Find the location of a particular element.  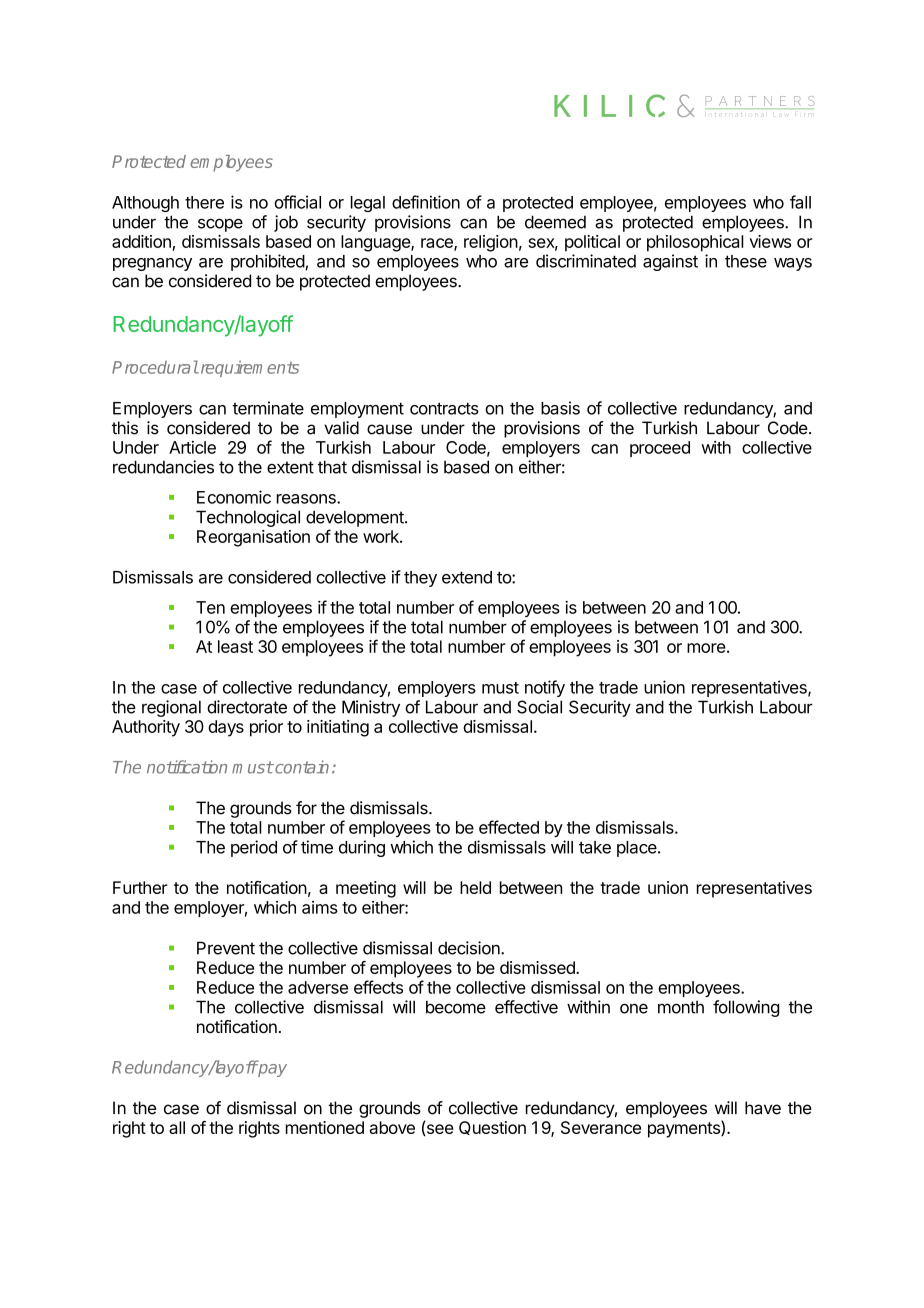

place is located at coordinates (638, 849).
